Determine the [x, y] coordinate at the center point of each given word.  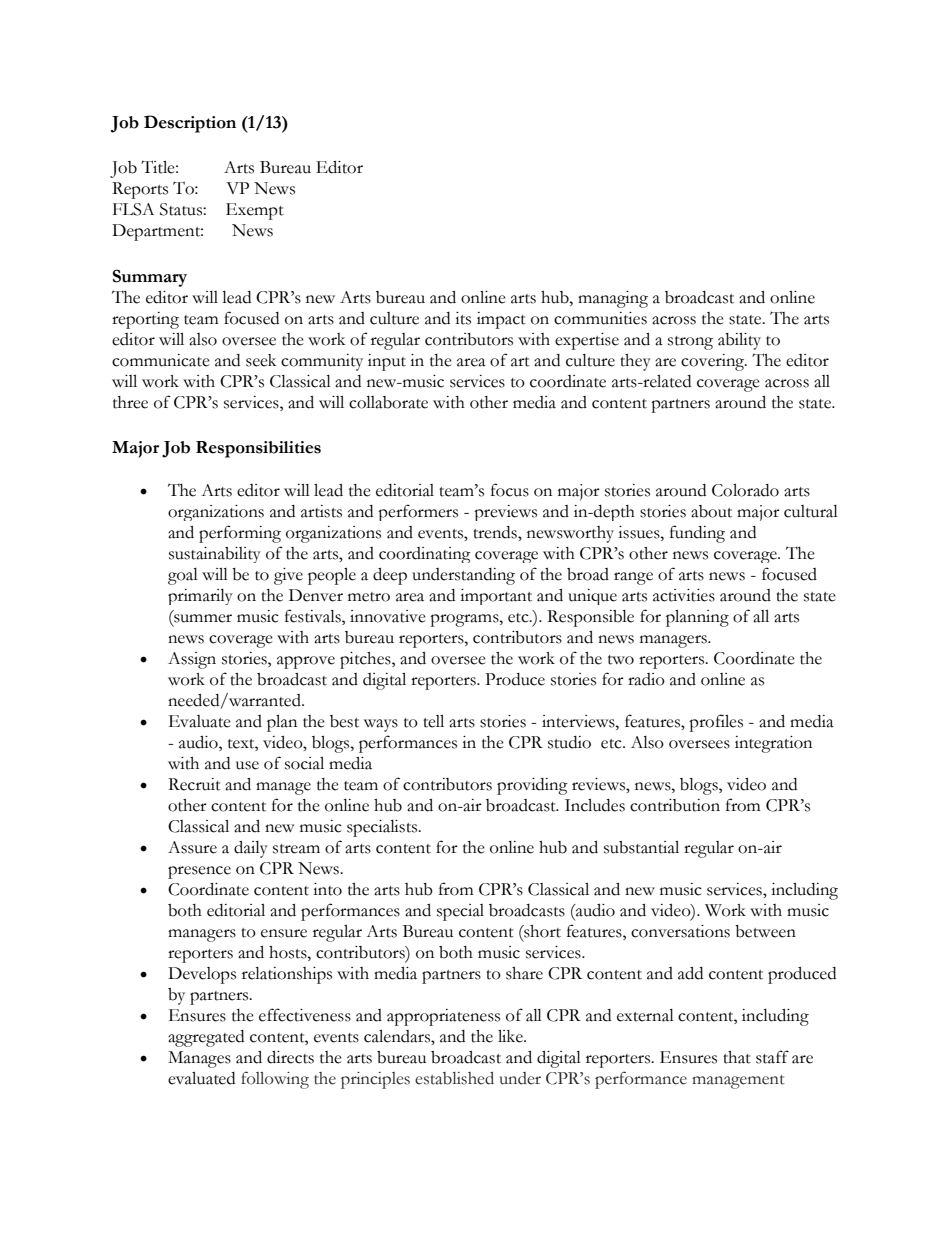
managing [613, 299]
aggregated [206, 1038]
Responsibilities [258, 449]
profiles [716, 723]
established [454, 1078]
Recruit [194, 784]
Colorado [745, 490]
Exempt [255, 211]
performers [418, 512]
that [737, 1057]
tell [433, 721]
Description [190, 124]
